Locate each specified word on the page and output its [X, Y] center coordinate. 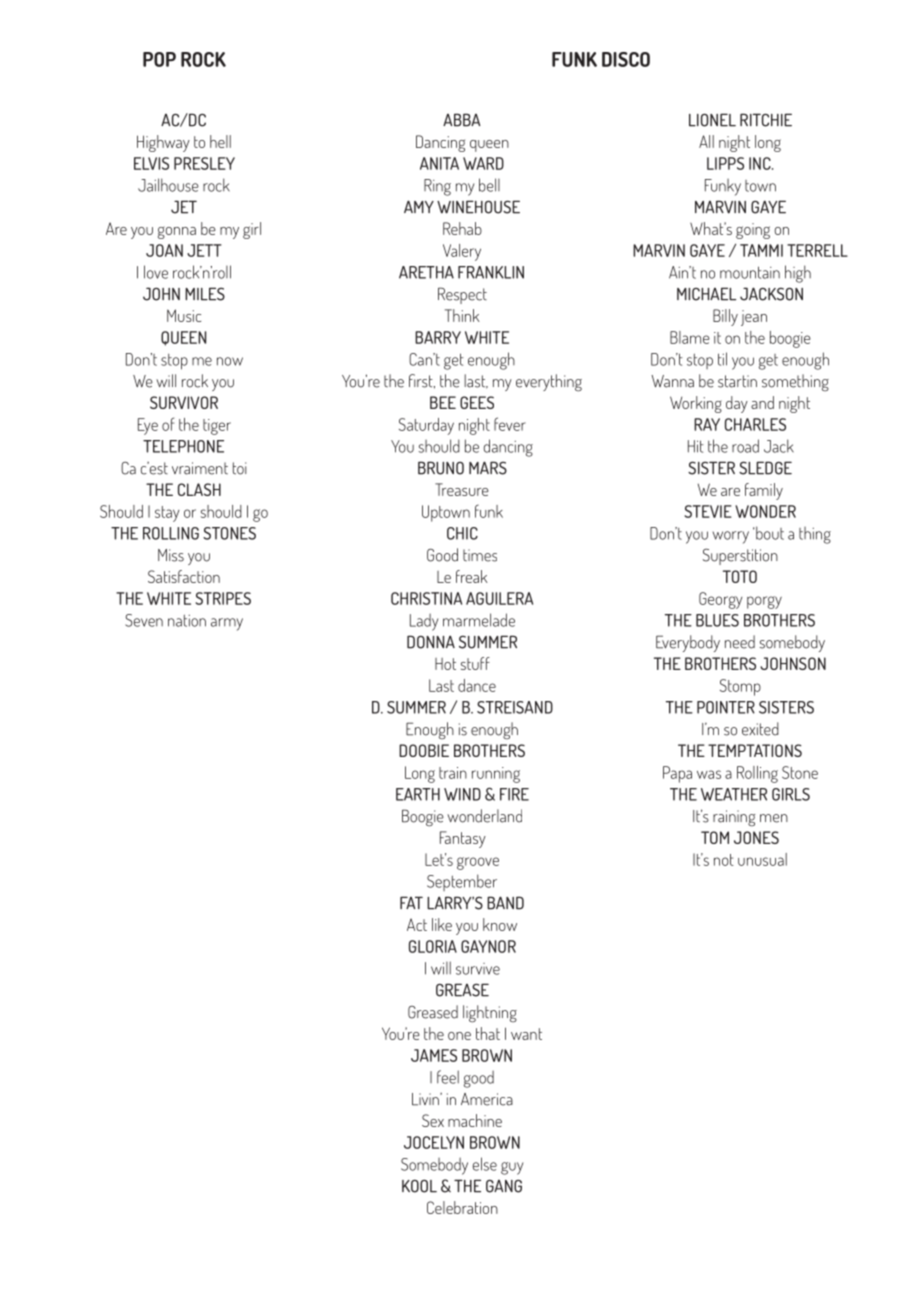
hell [220, 141]
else [485, 1164]
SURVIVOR [184, 402]
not [724, 860]
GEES [477, 402]
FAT [411, 902]
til [722, 359]
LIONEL [712, 120]
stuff [475, 663]
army [227, 624]
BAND [505, 903]
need [740, 642]
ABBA [462, 120]
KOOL [419, 1186]
